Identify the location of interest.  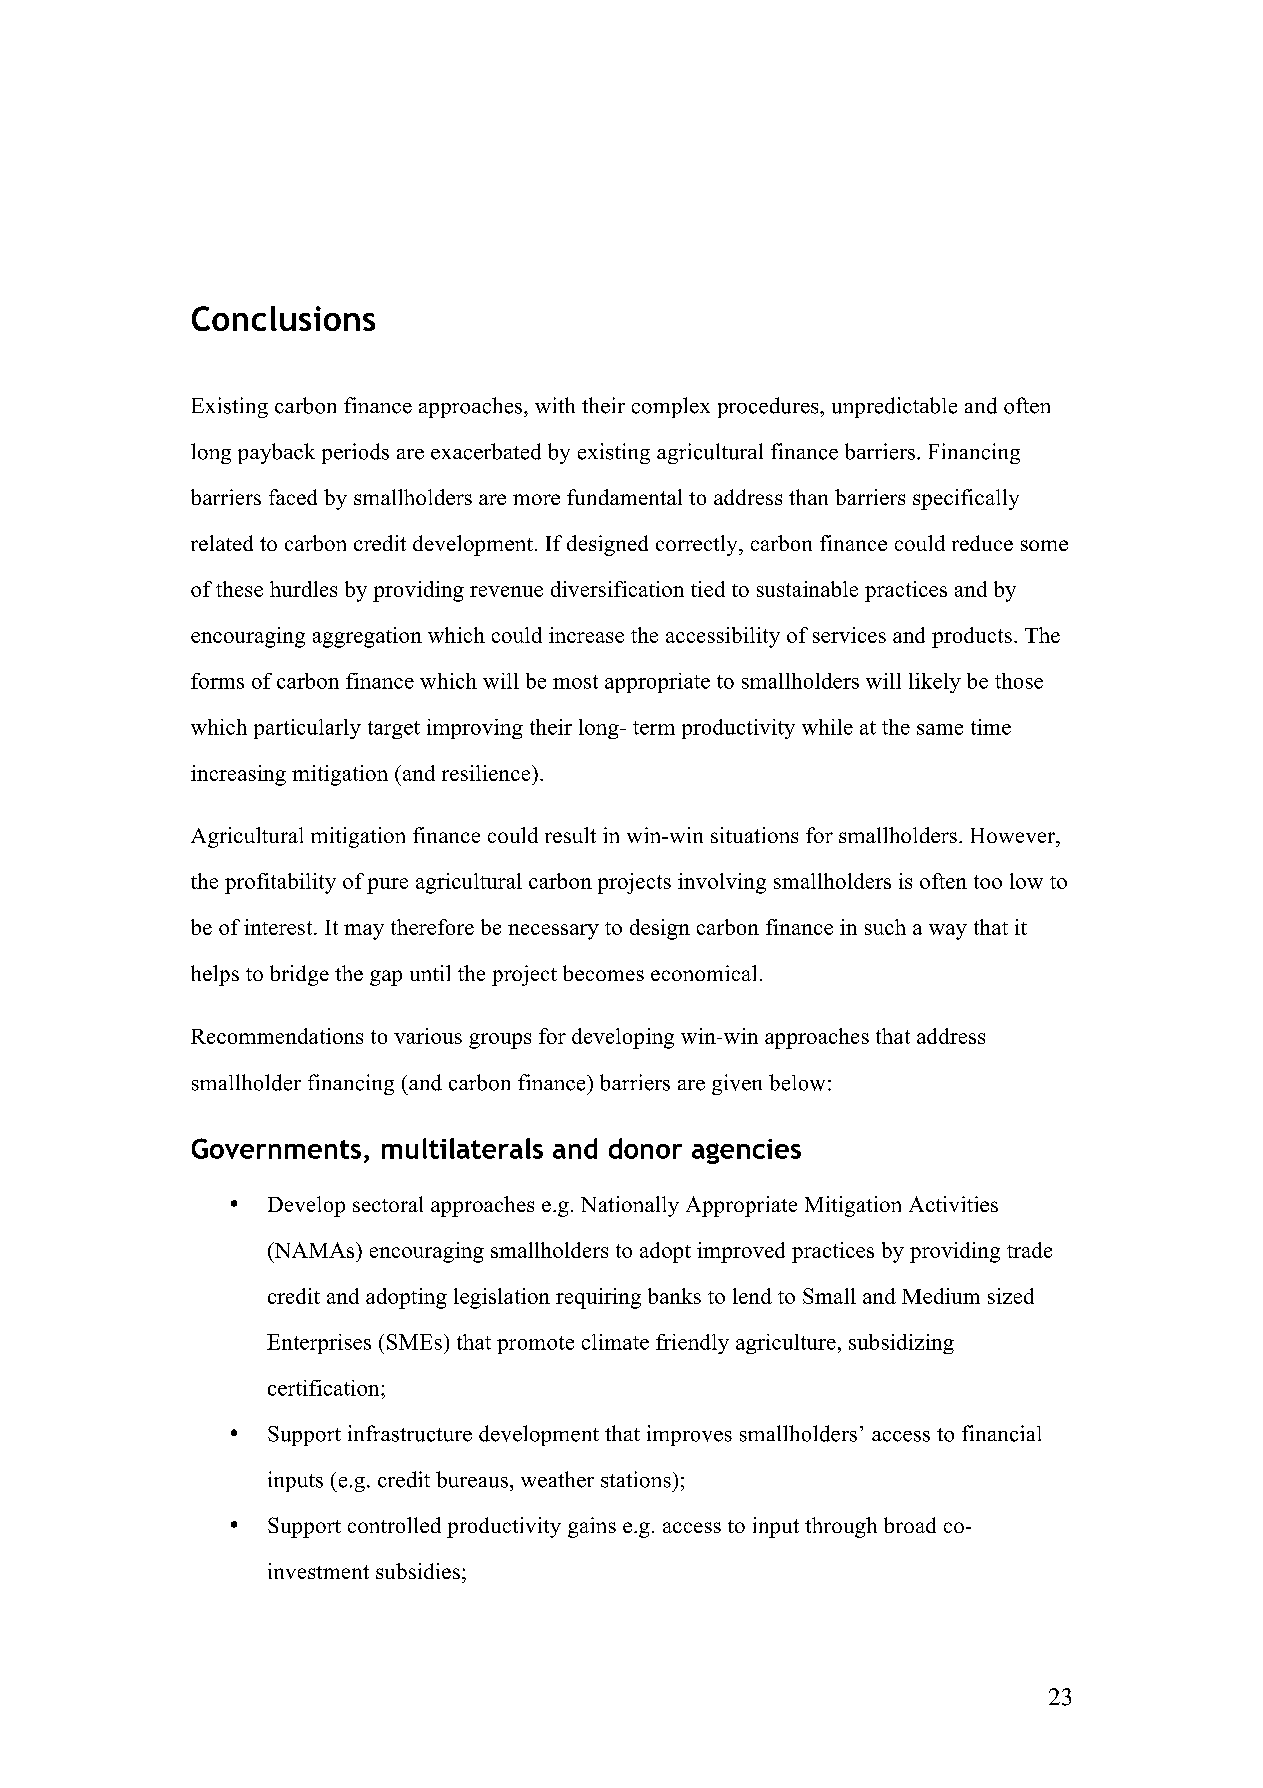
(279, 927).
